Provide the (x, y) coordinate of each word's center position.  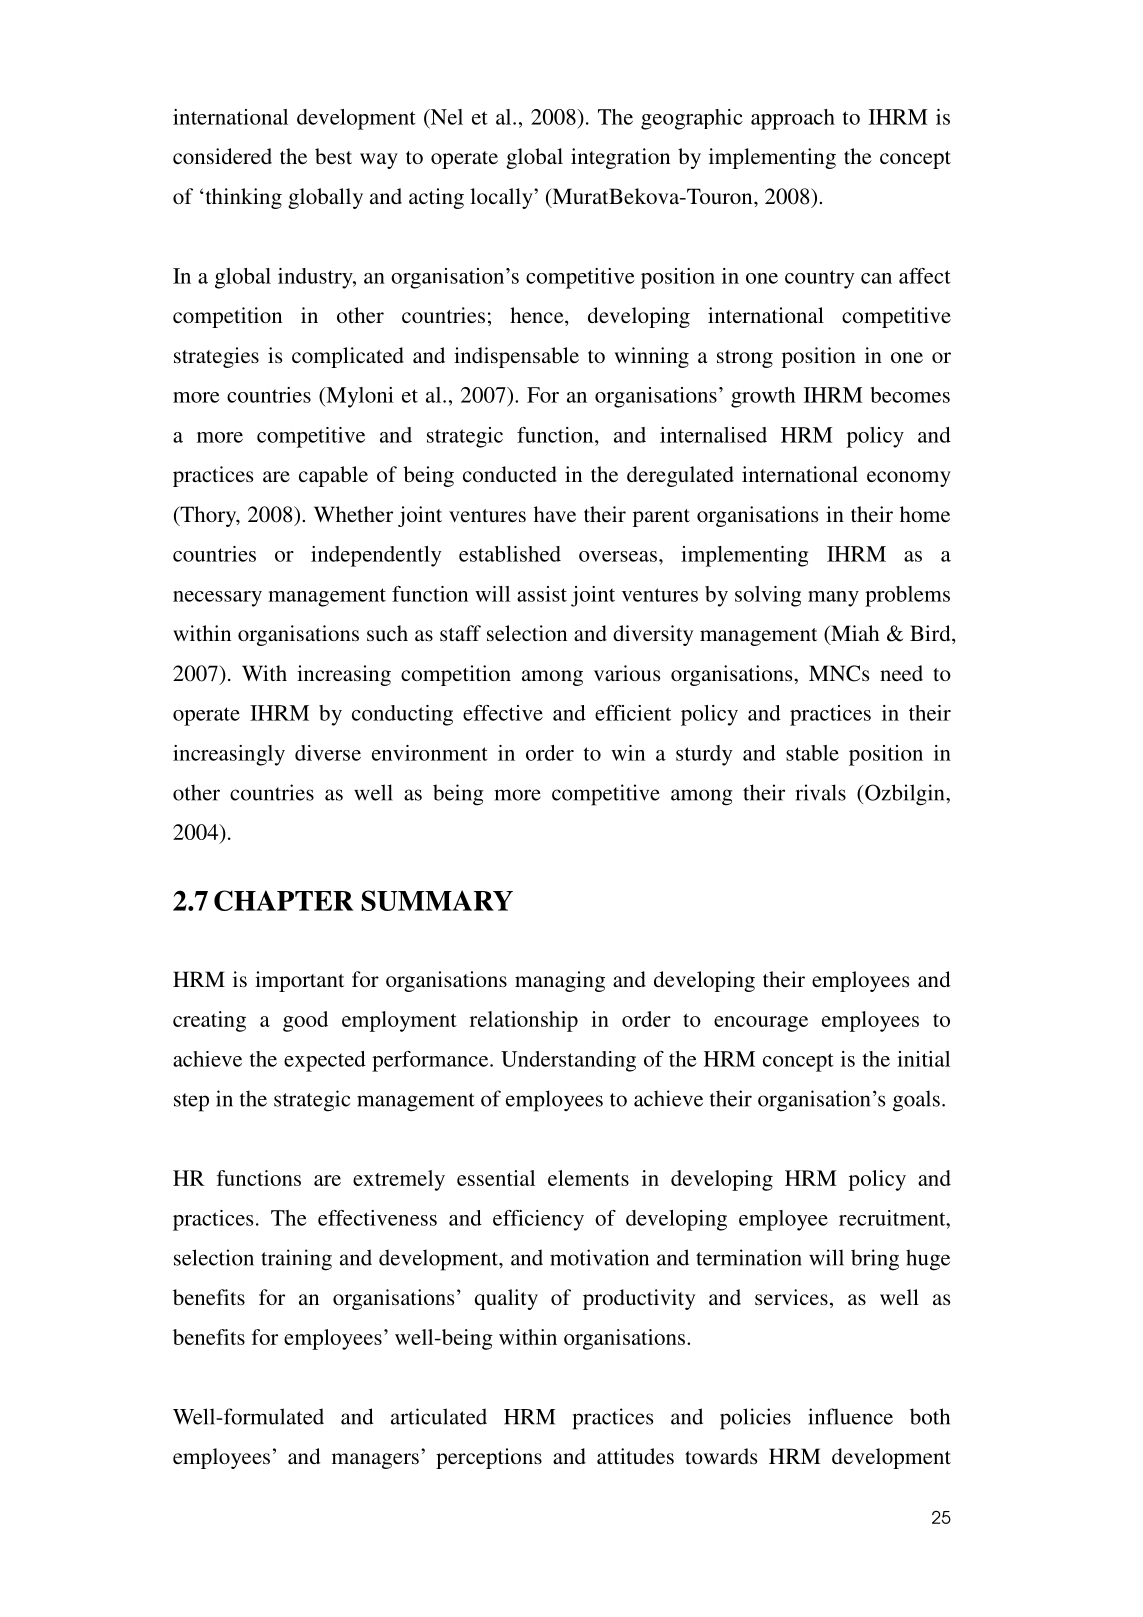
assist (542, 594)
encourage (761, 1024)
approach (793, 119)
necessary (217, 599)
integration (620, 158)
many (833, 599)
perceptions (489, 1458)
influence (850, 1416)
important (299, 981)
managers (375, 1461)
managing (560, 981)
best (333, 156)
